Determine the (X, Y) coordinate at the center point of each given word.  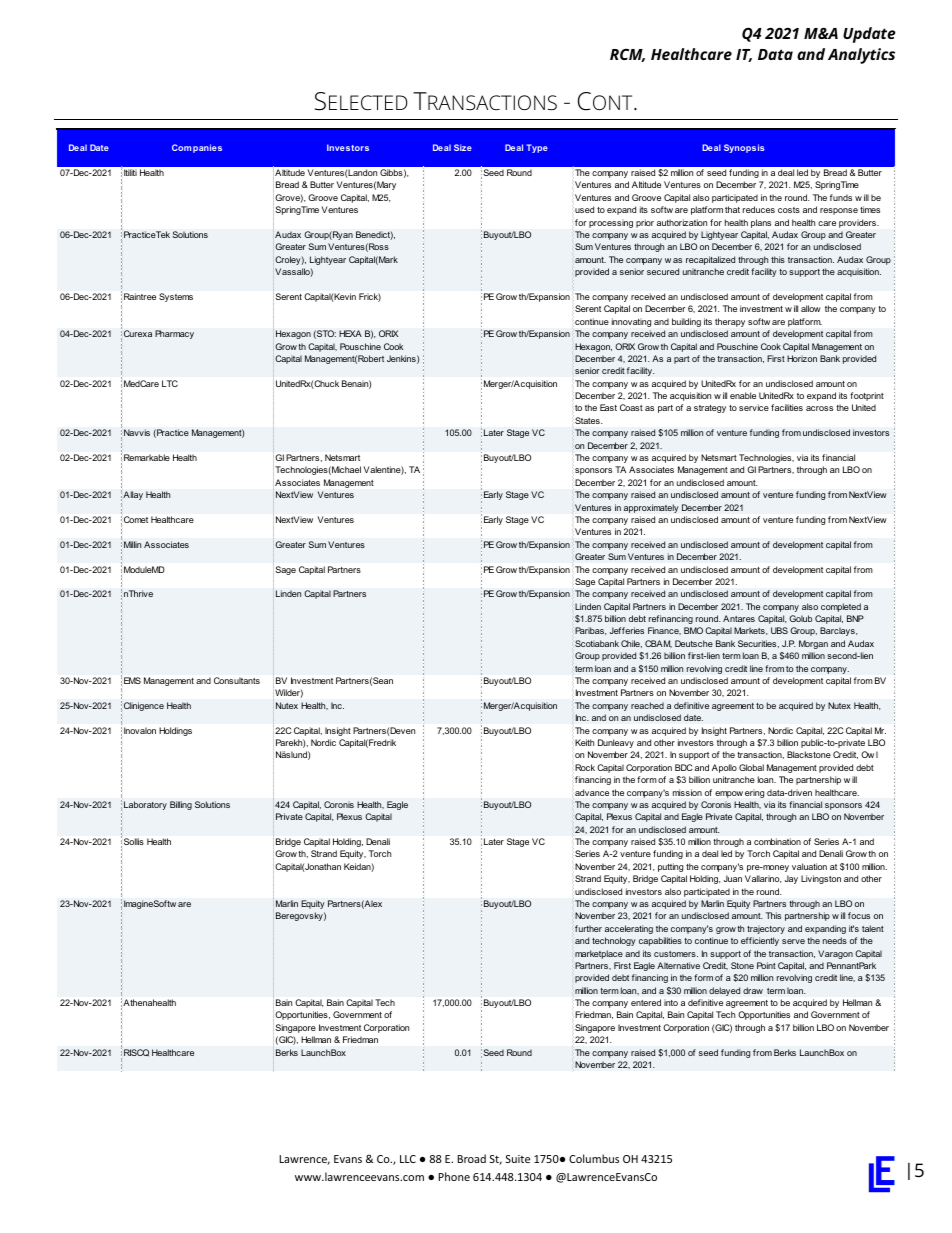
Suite (518, 1159)
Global (751, 767)
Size (463, 147)
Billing (181, 805)
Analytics (861, 56)
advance (591, 792)
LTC (170, 383)
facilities (787, 407)
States (587, 420)
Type (537, 148)
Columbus (594, 1158)
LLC (408, 1159)
